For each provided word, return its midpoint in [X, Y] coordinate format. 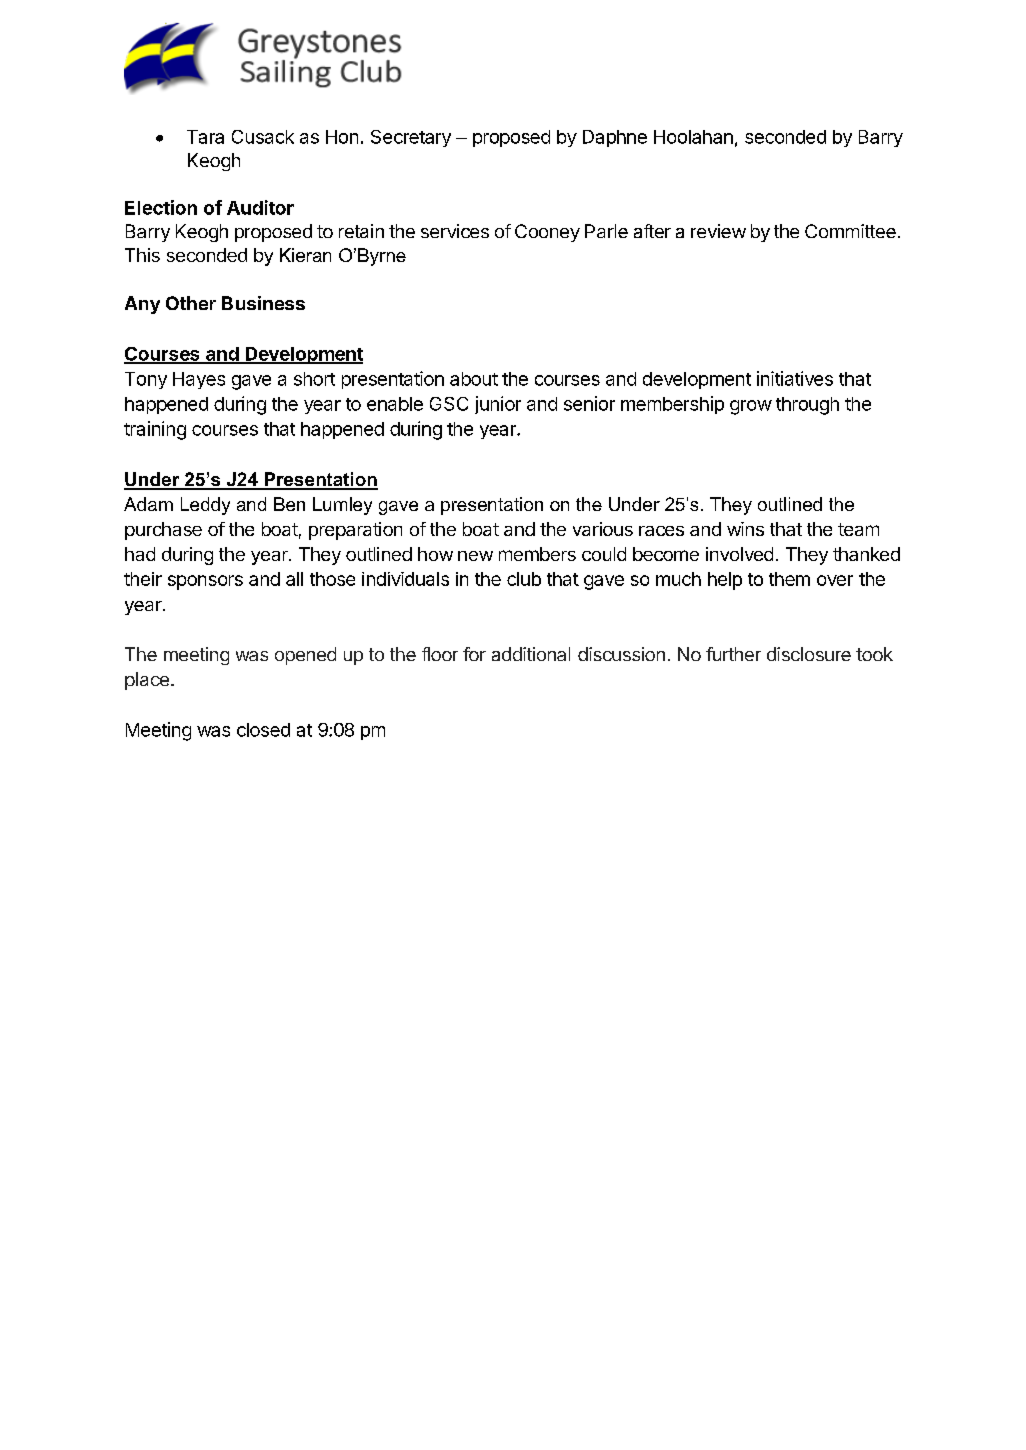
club [524, 579]
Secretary [411, 138]
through [807, 406]
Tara [205, 137]
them [789, 579]
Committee [850, 231]
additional [531, 654]
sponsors [205, 582]
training [155, 430]
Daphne [615, 138]
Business [263, 303]
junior [498, 405]
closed [263, 730]
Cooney [547, 233]
